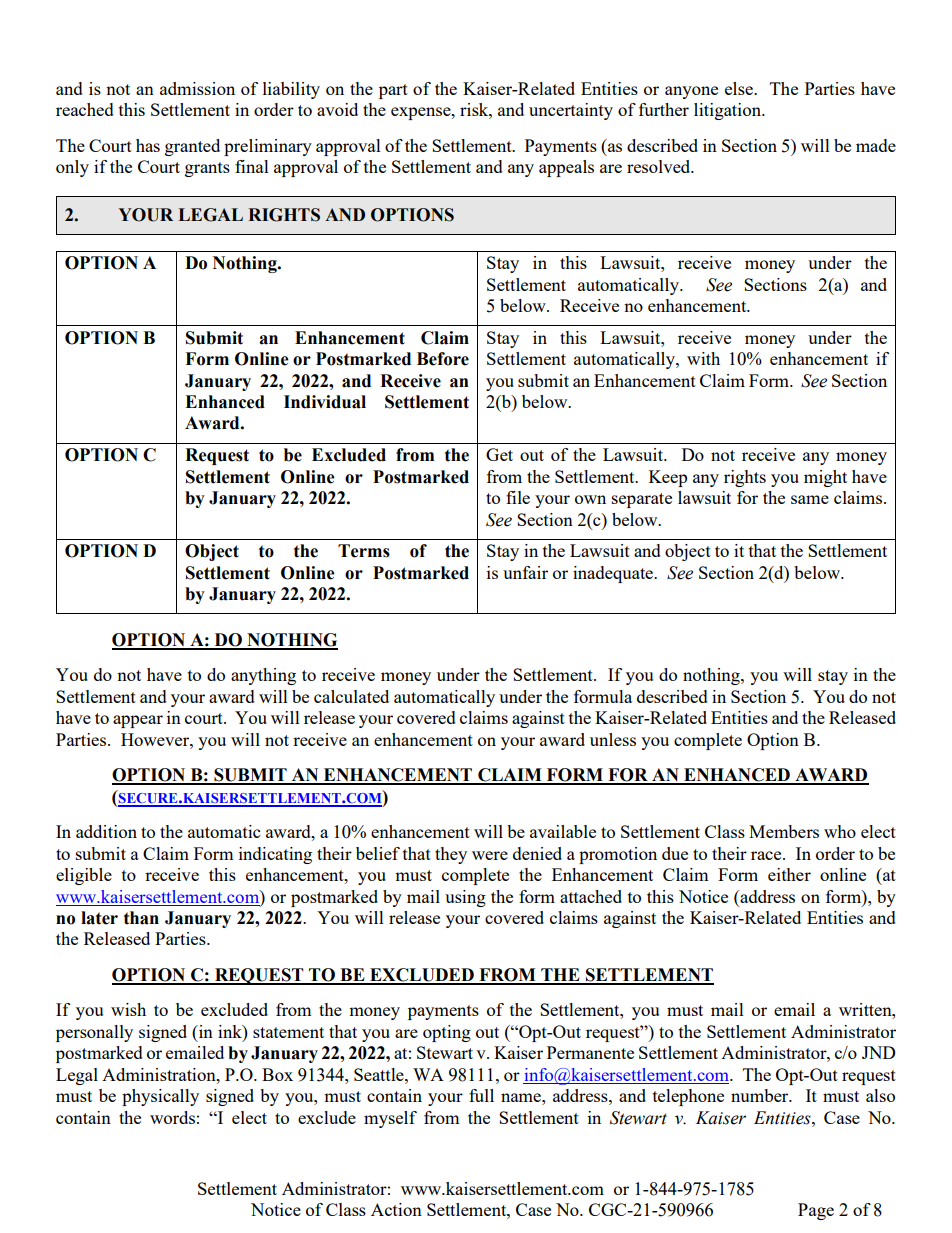 This screenshot has height=1233, width=952. I want to click on has, so click(148, 145).
